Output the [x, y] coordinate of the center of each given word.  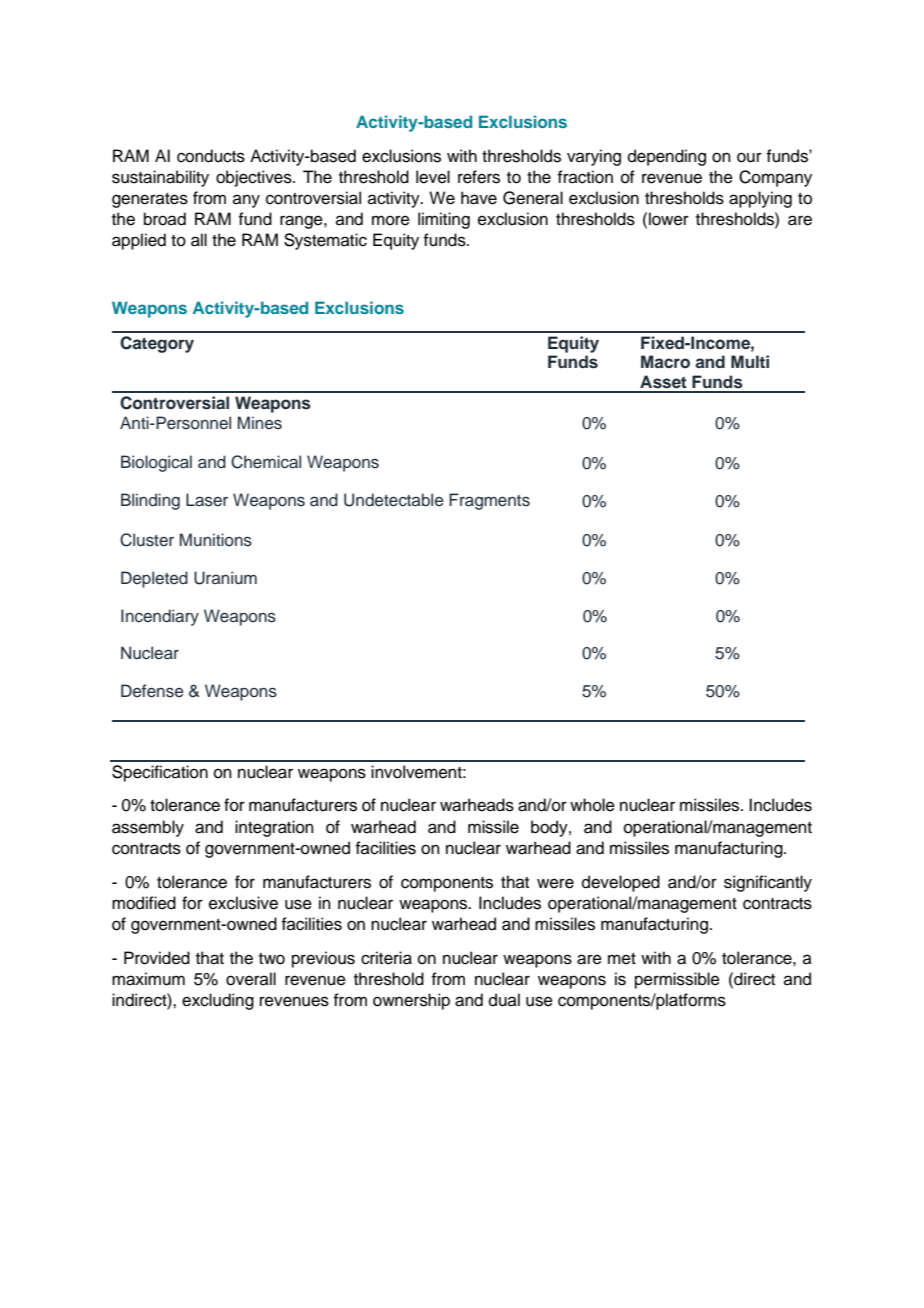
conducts [211, 156]
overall [251, 979]
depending [667, 157]
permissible [677, 980]
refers [479, 177]
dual [504, 1000]
